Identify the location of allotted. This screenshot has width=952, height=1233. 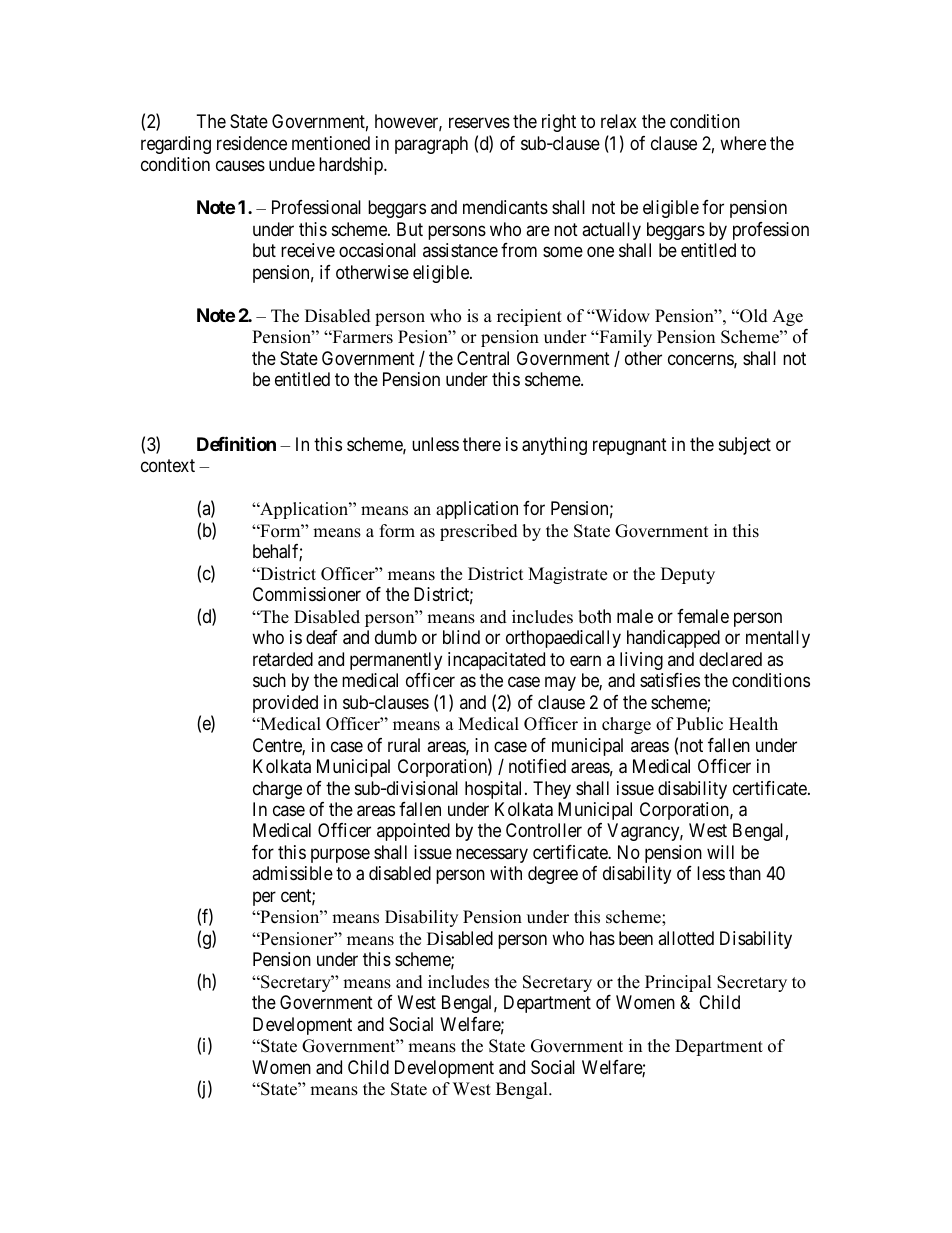
(686, 938).
